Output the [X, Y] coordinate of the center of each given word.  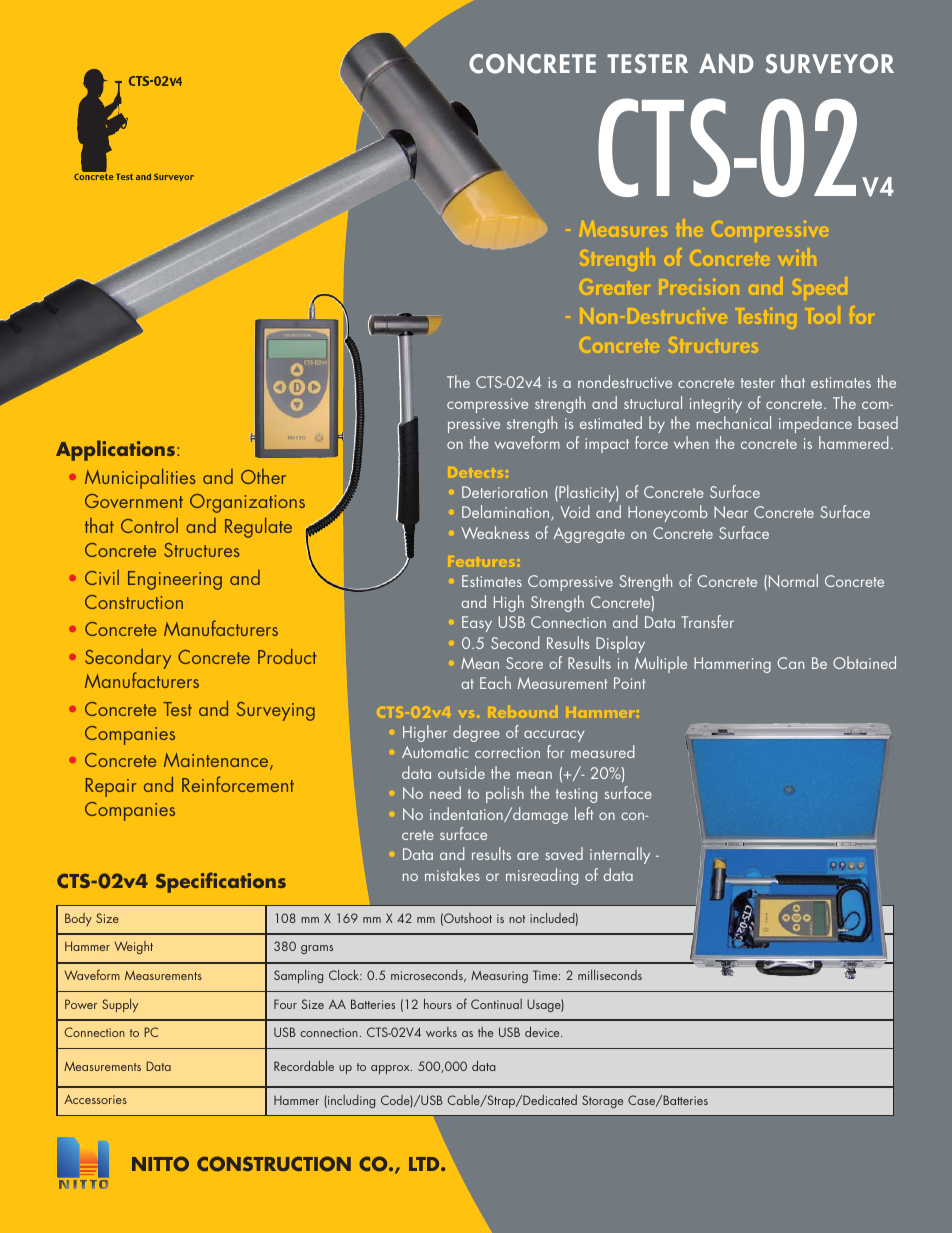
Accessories [95, 1099]
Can [790, 663]
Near [731, 512]
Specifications [221, 882]
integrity [716, 405]
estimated [611, 422]
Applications [115, 450]
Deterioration [504, 492]
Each [495, 682]
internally [620, 855]
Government [134, 501]
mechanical [734, 422]
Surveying [276, 711]
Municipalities [140, 478]
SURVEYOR [830, 64]
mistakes [452, 874]
